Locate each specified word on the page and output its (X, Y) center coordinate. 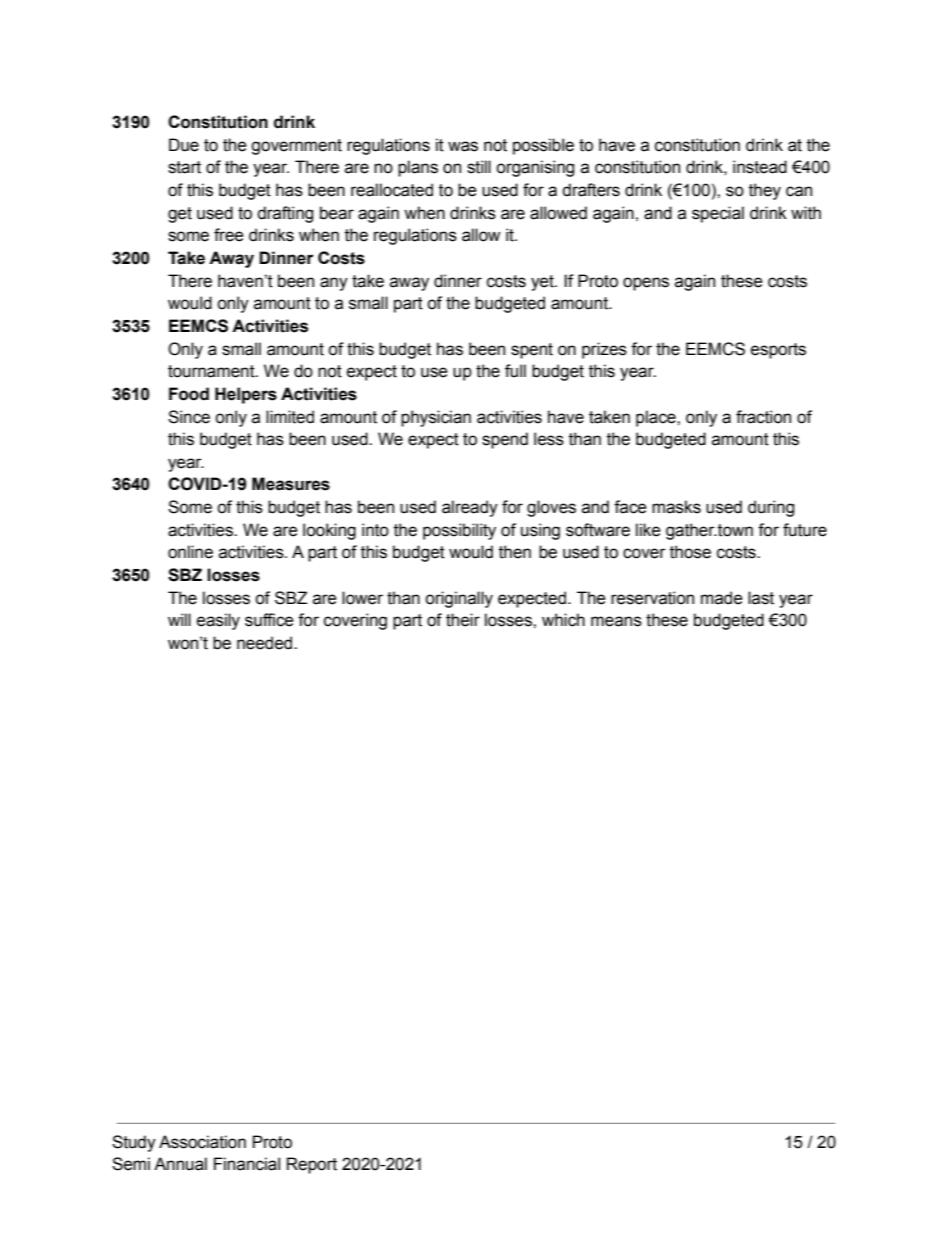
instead (760, 167)
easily (218, 621)
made (722, 598)
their (463, 620)
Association (202, 1142)
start (184, 167)
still (479, 167)
